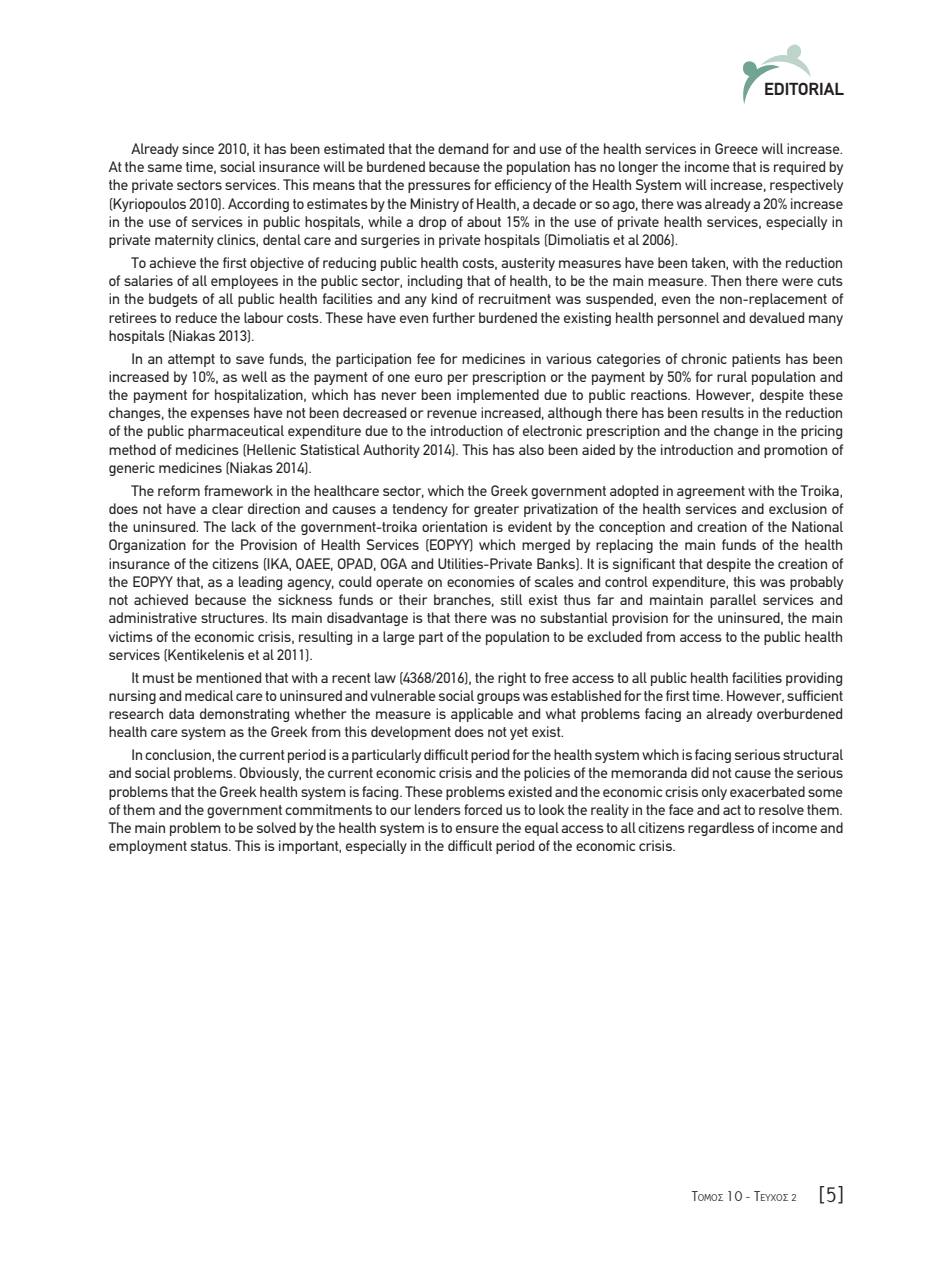 The height and width of the screenshot is (1270, 952). I want to click on Then, so click(726, 280).
